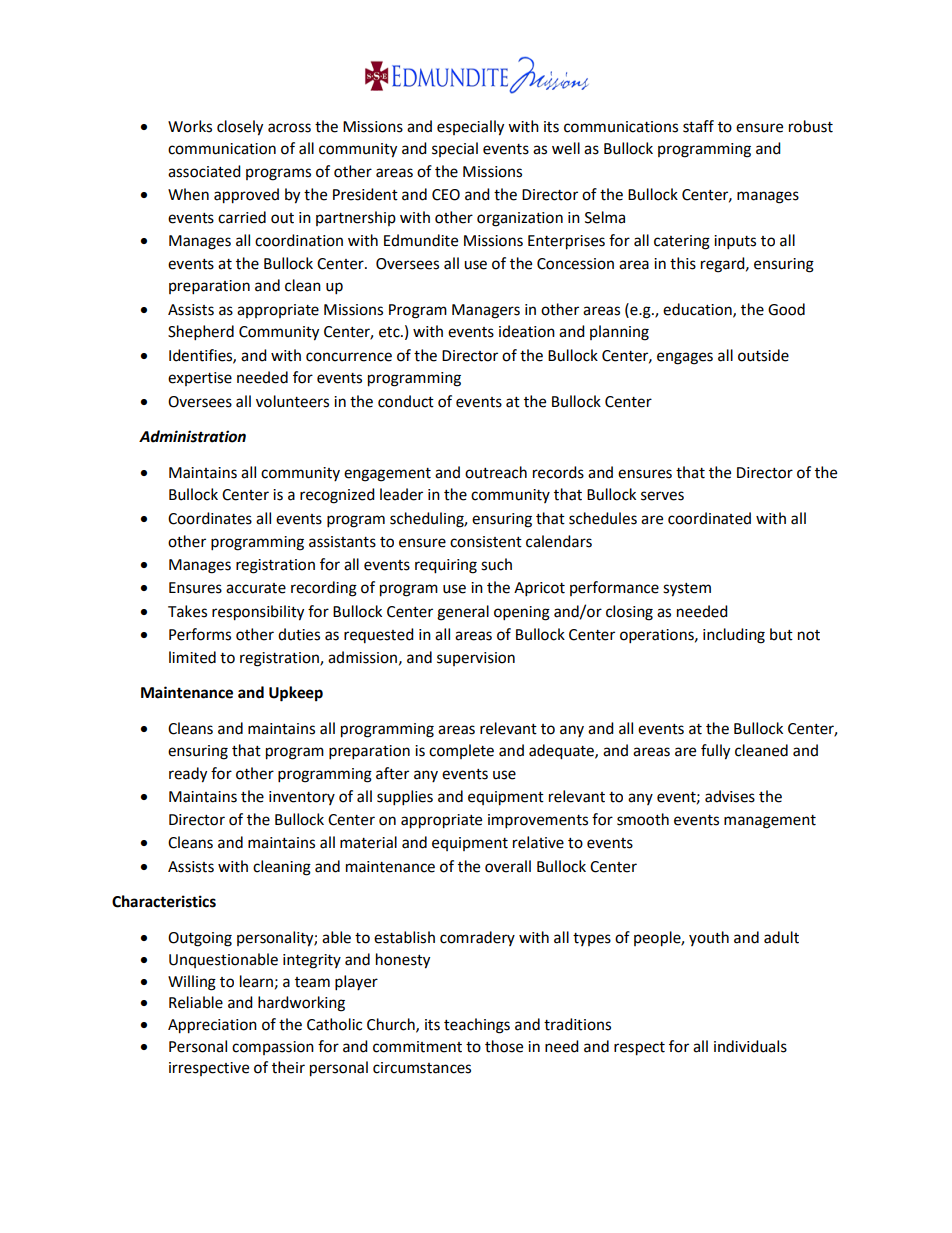 The image size is (952, 1233). I want to click on accurate, so click(256, 588).
